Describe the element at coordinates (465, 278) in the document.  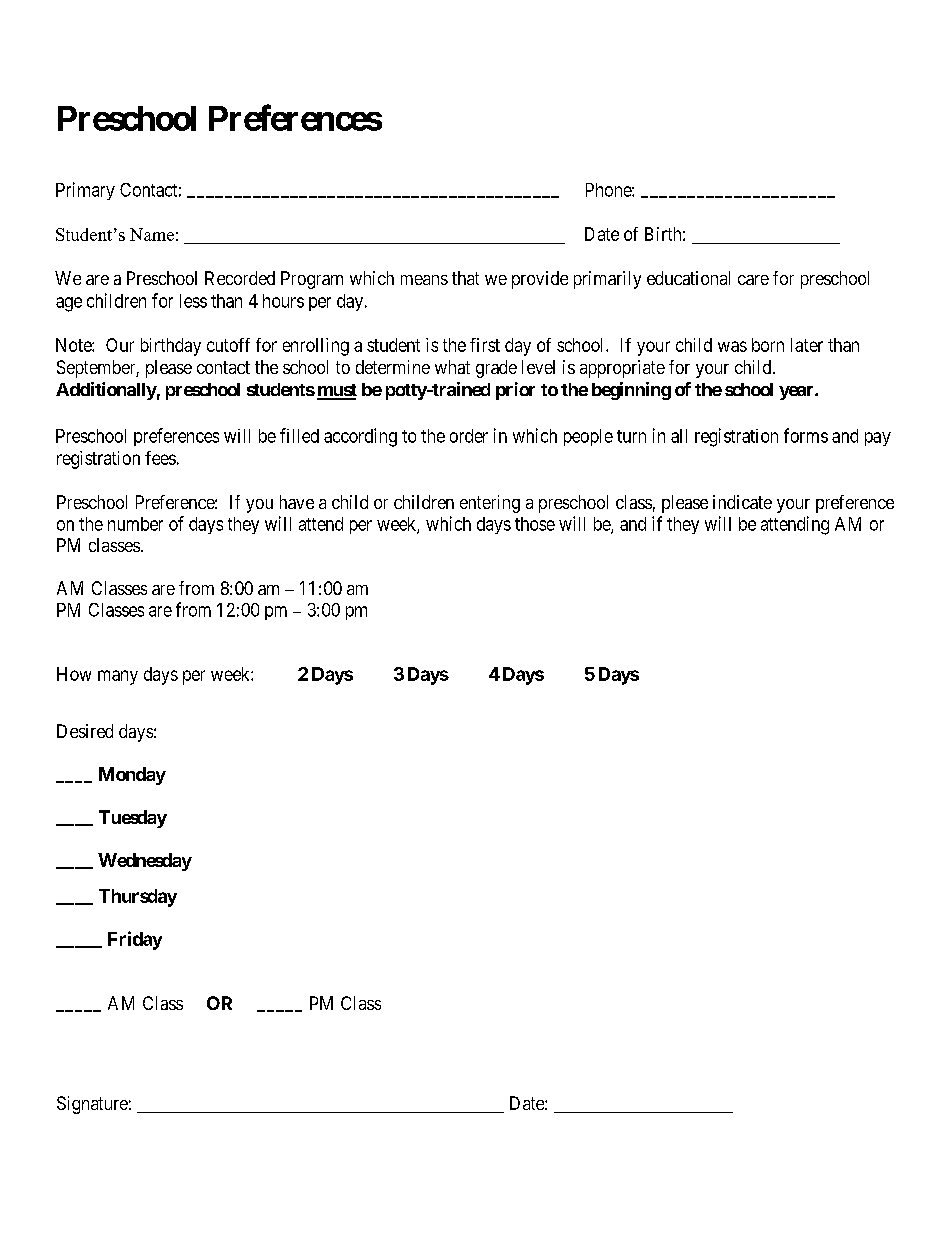
I see `that` at that location.
